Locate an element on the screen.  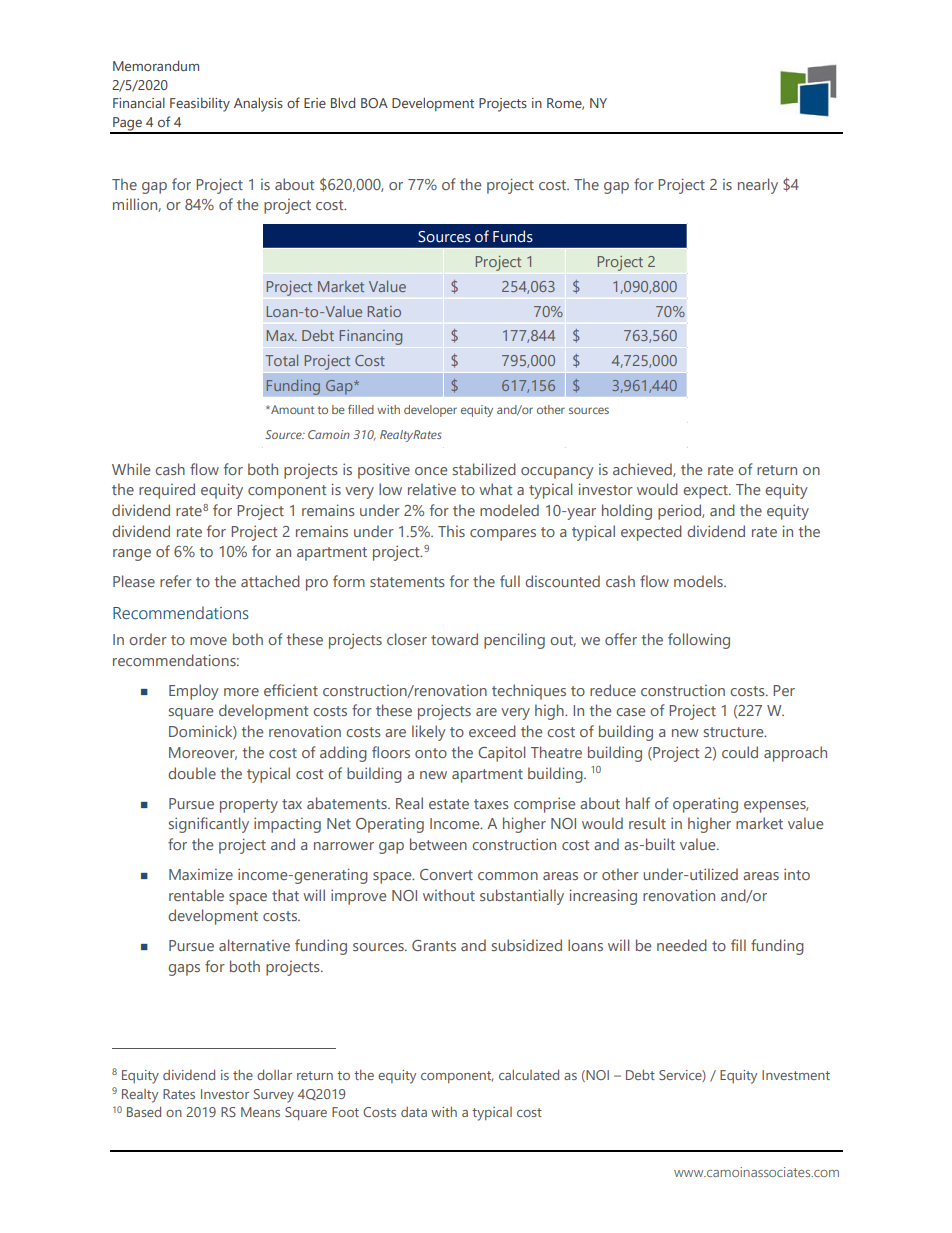
models is located at coordinates (699, 581).
